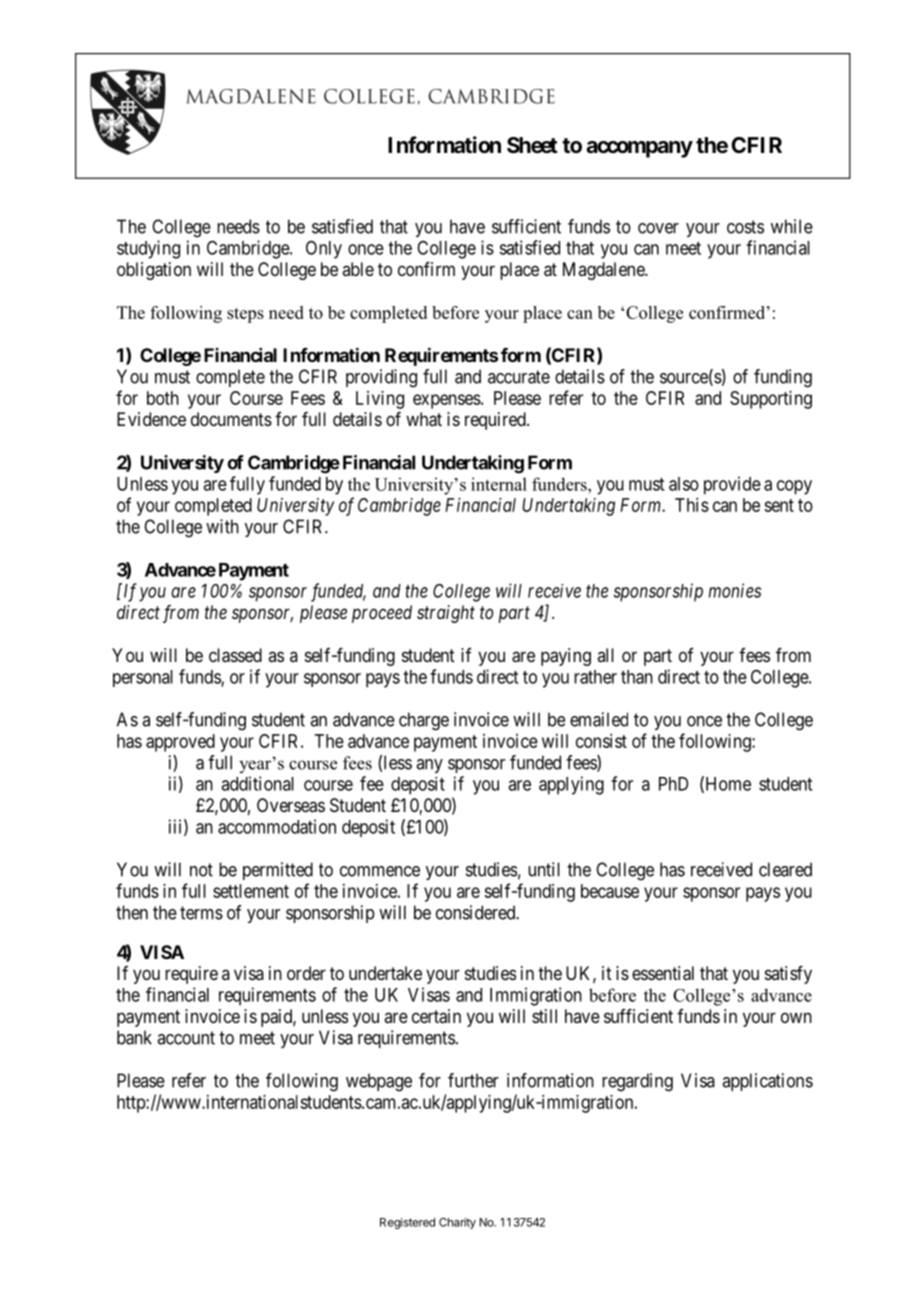  Describe the element at coordinates (235, 655) in the screenshot. I see `classed` at that location.
